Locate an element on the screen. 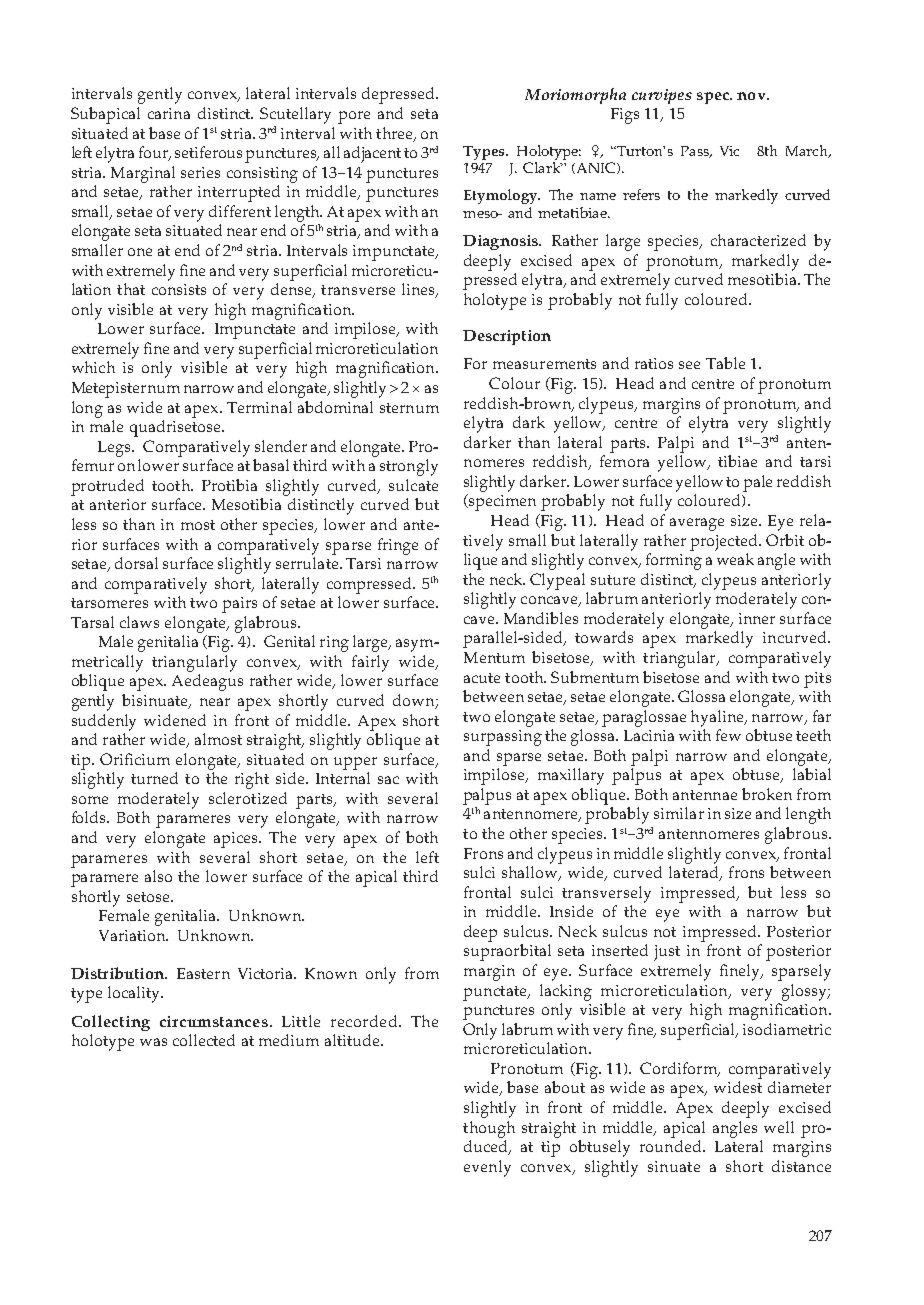  Description is located at coordinates (507, 337).
